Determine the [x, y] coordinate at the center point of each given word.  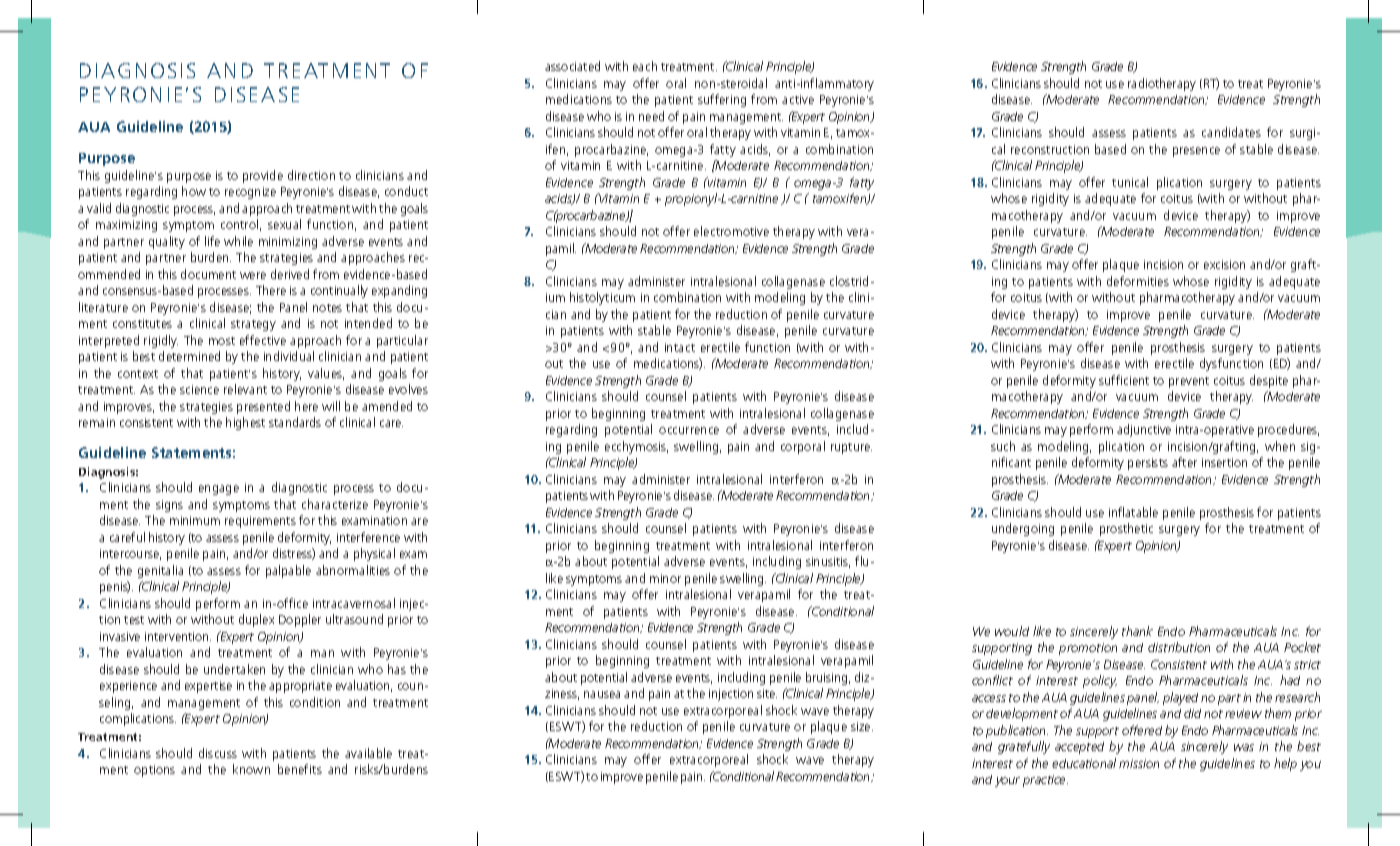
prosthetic [1126, 529]
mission [1139, 763]
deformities [1138, 281]
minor [665, 578]
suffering [722, 100]
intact [680, 347]
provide [263, 176]
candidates [1231, 132]
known [251, 769]
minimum [195, 520]
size [862, 726]
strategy [253, 325]
